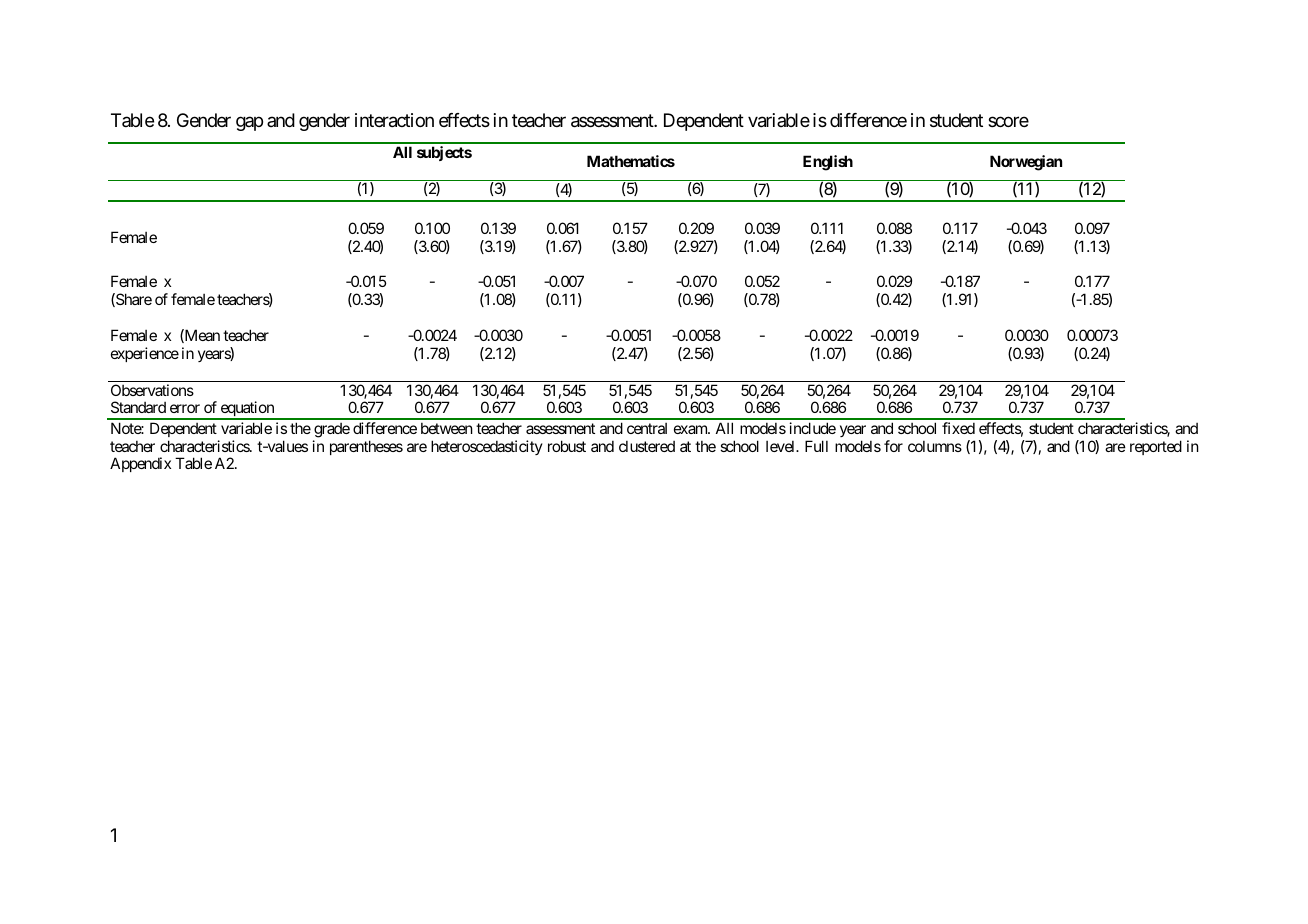  I want to click on Norwegian, so click(1026, 163).
